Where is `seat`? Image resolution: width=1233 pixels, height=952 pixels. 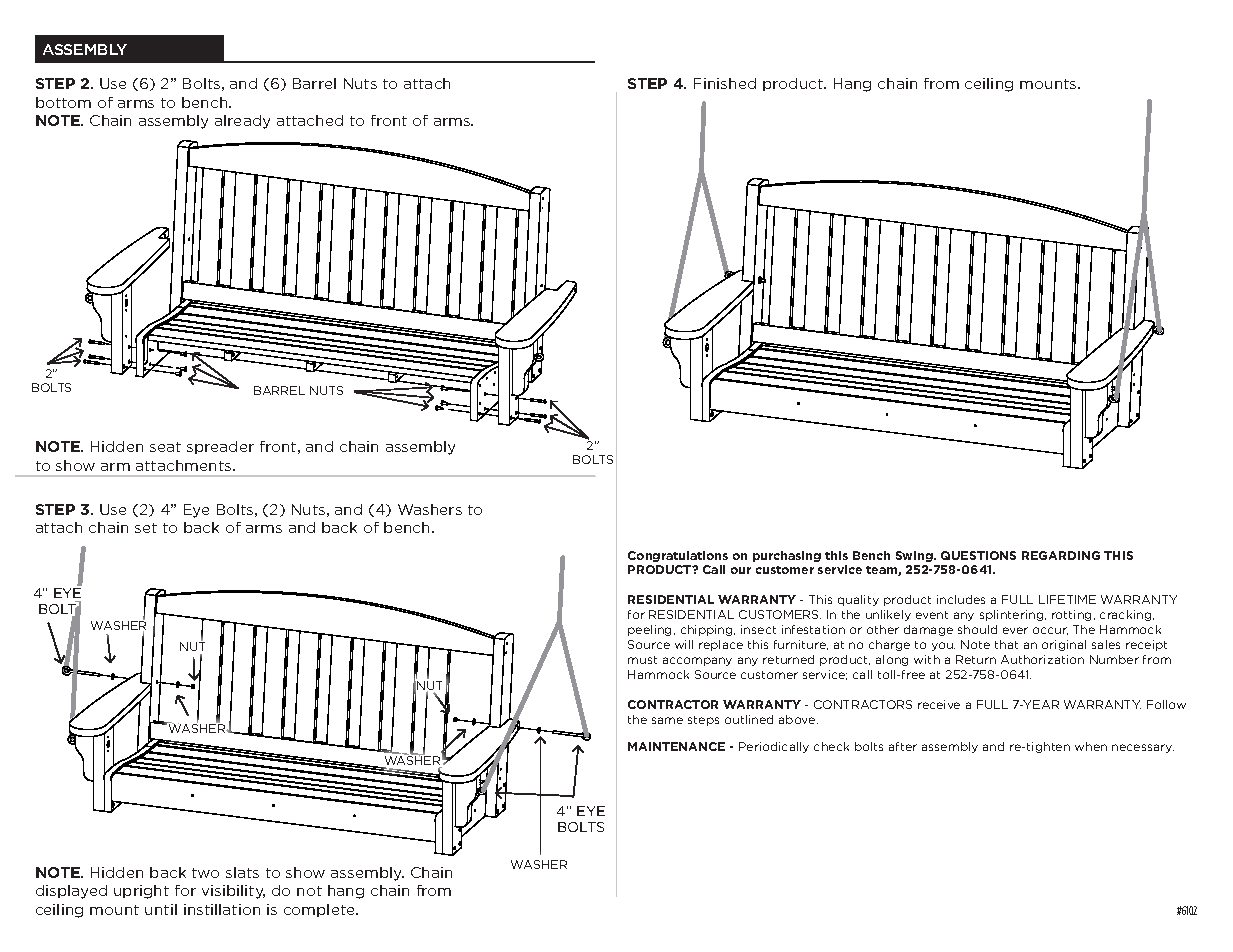 seat is located at coordinates (165, 447).
